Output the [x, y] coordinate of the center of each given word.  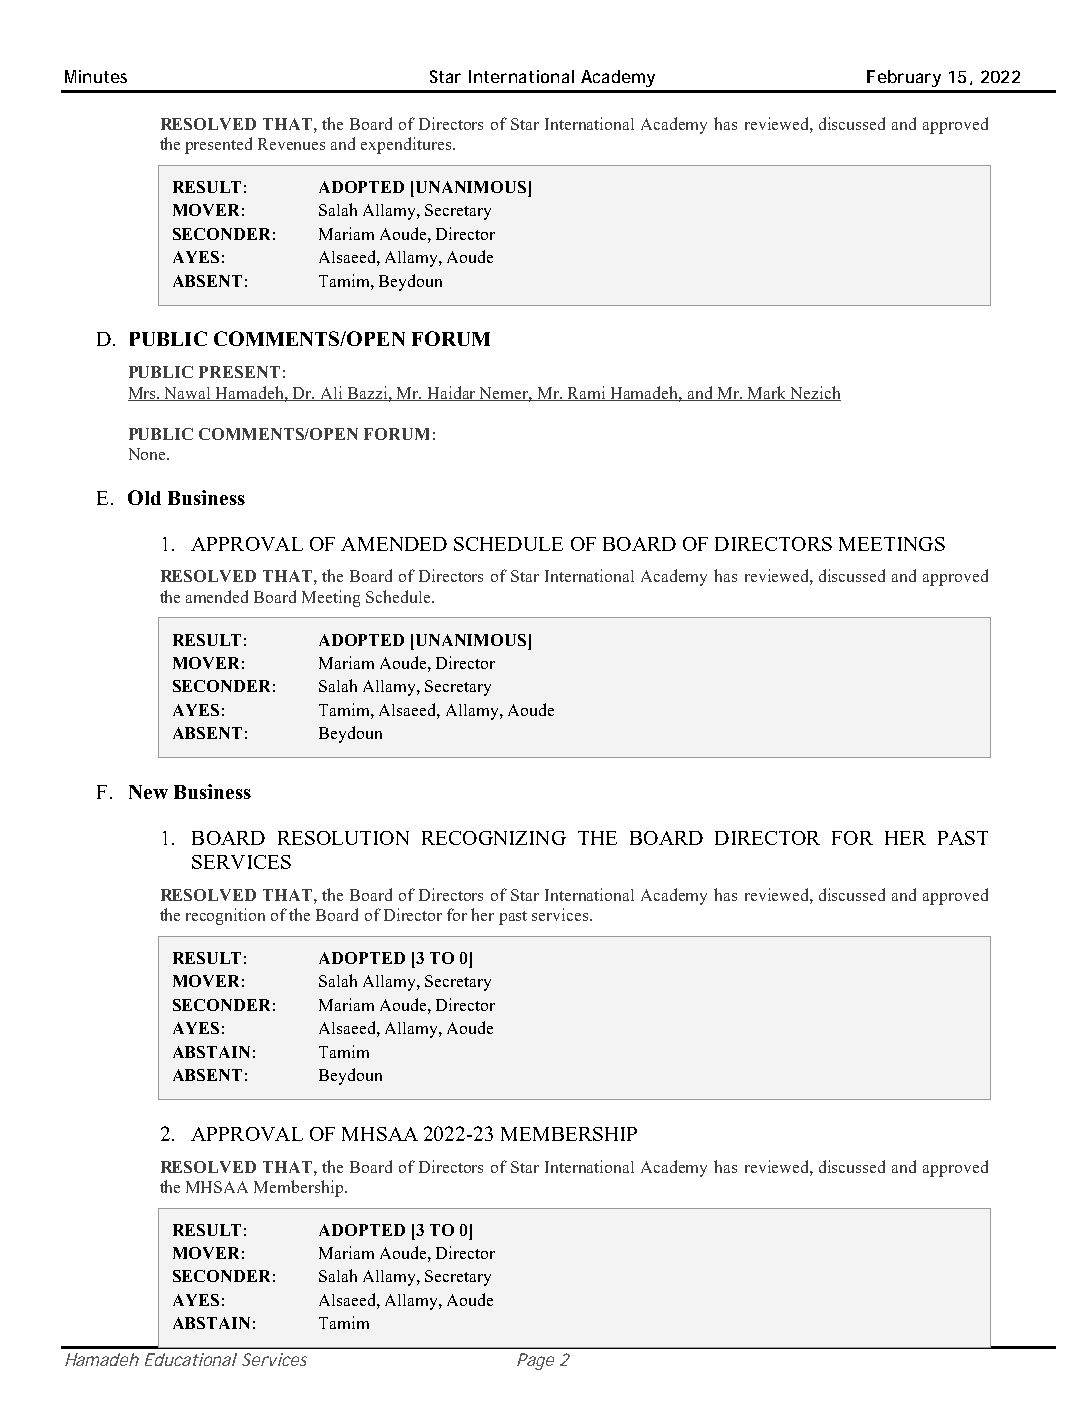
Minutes [96, 76]
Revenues [291, 144]
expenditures [407, 145]
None [148, 454]
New [148, 792]
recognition [225, 916]
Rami [586, 393]
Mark [767, 393]
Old [144, 497]
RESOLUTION [343, 838]
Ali [331, 393]
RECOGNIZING [494, 838]
